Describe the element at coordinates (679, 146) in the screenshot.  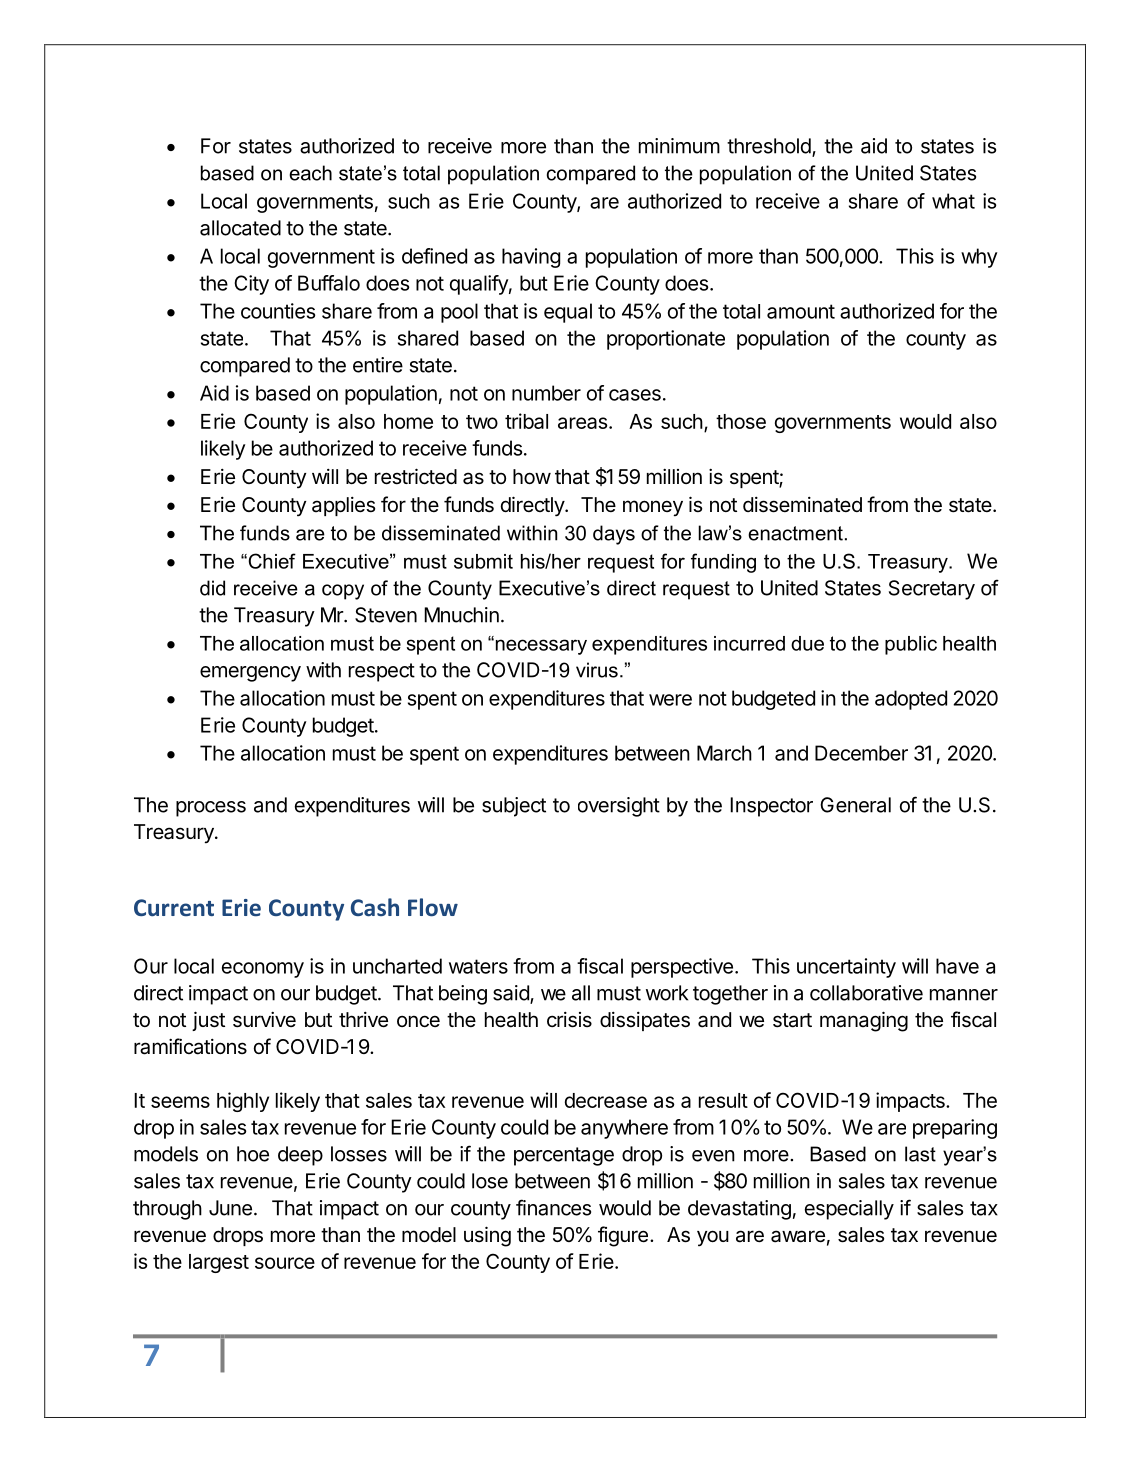
I see `minimum` at that location.
